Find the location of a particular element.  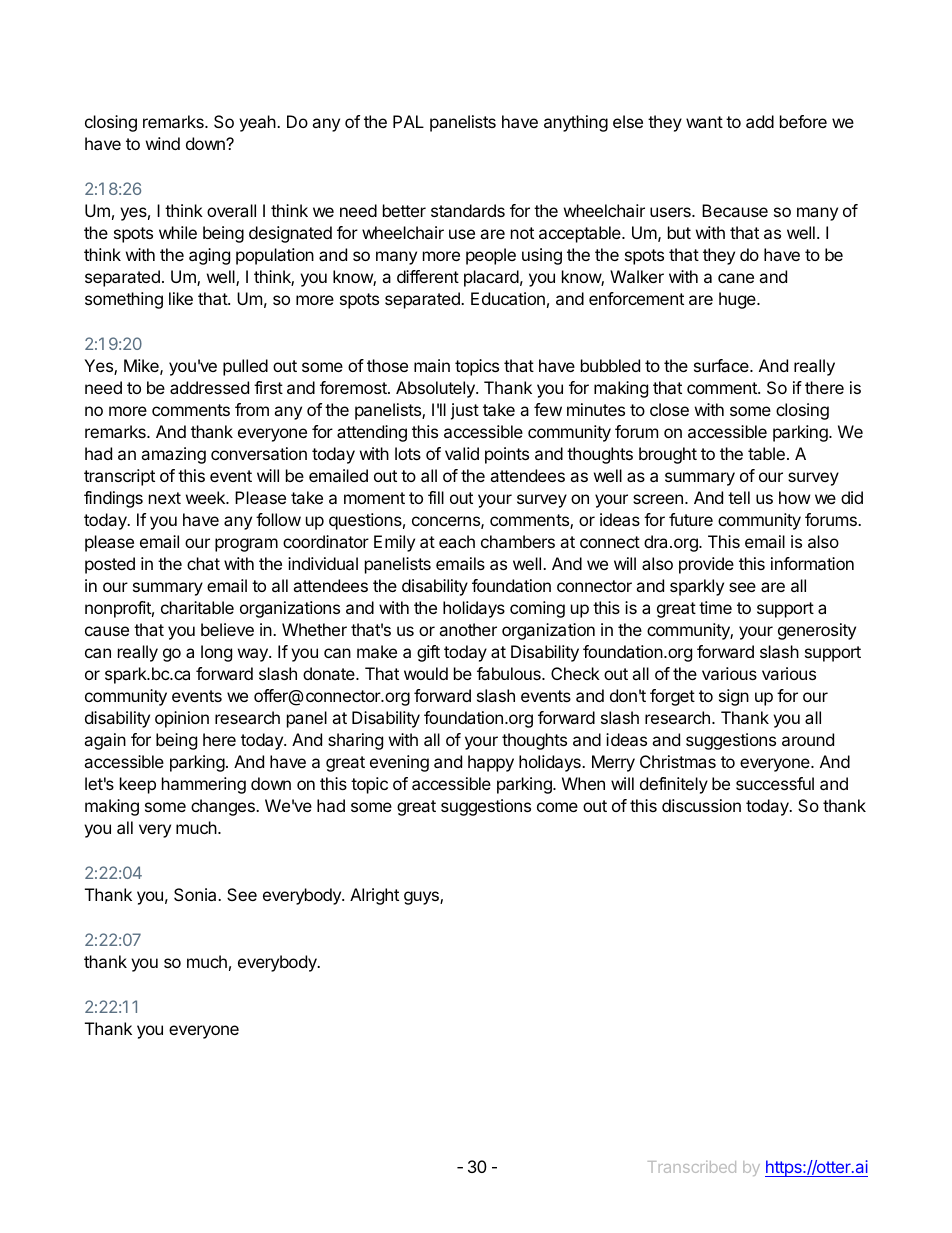

standards is located at coordinates (468, 210).
